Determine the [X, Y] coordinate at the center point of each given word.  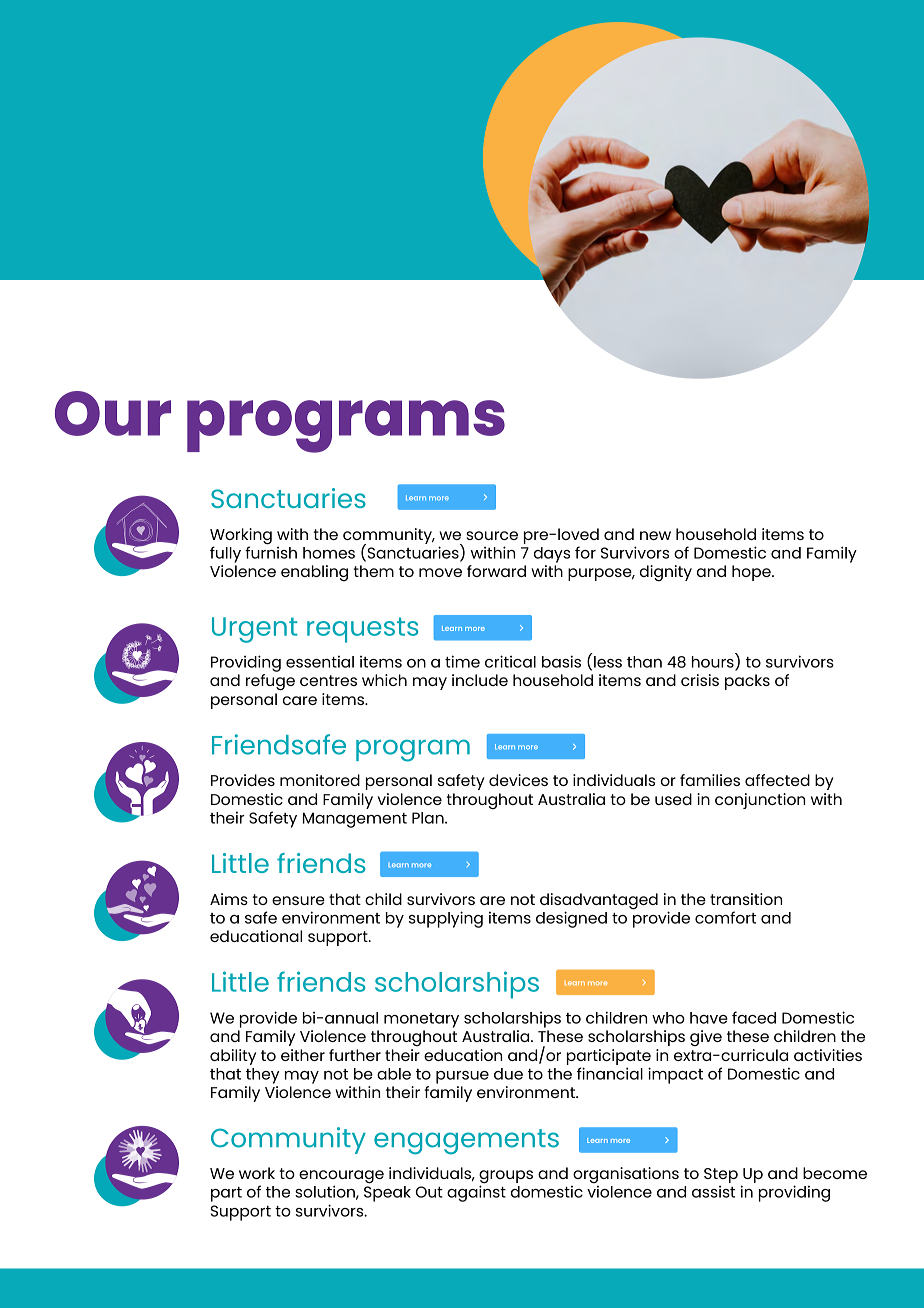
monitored [320, 780]
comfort [725, 917]
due [508, 1074]
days [552, 555]
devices [518, 780]
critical [510, 661]
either [303, 1055]
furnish [271, 551]
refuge [270, 682]
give [706, 1038]
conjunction [760, 801]
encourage [341, 1178]
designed [571, 919]
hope [752, 573]
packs [747, 682]
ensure [298, 900]
